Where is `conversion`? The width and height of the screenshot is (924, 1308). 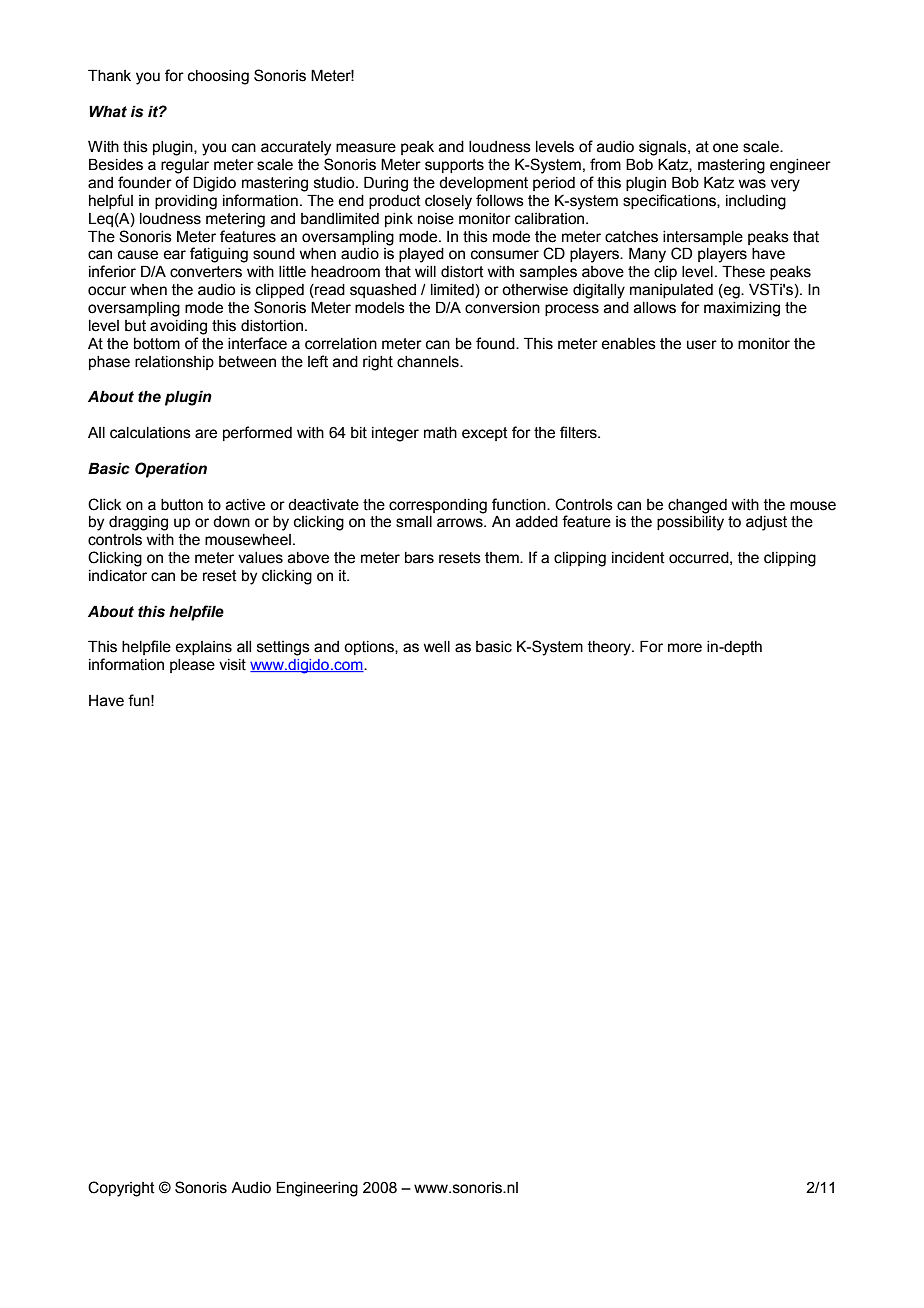
conversion is located at coordinates (502, 308).
